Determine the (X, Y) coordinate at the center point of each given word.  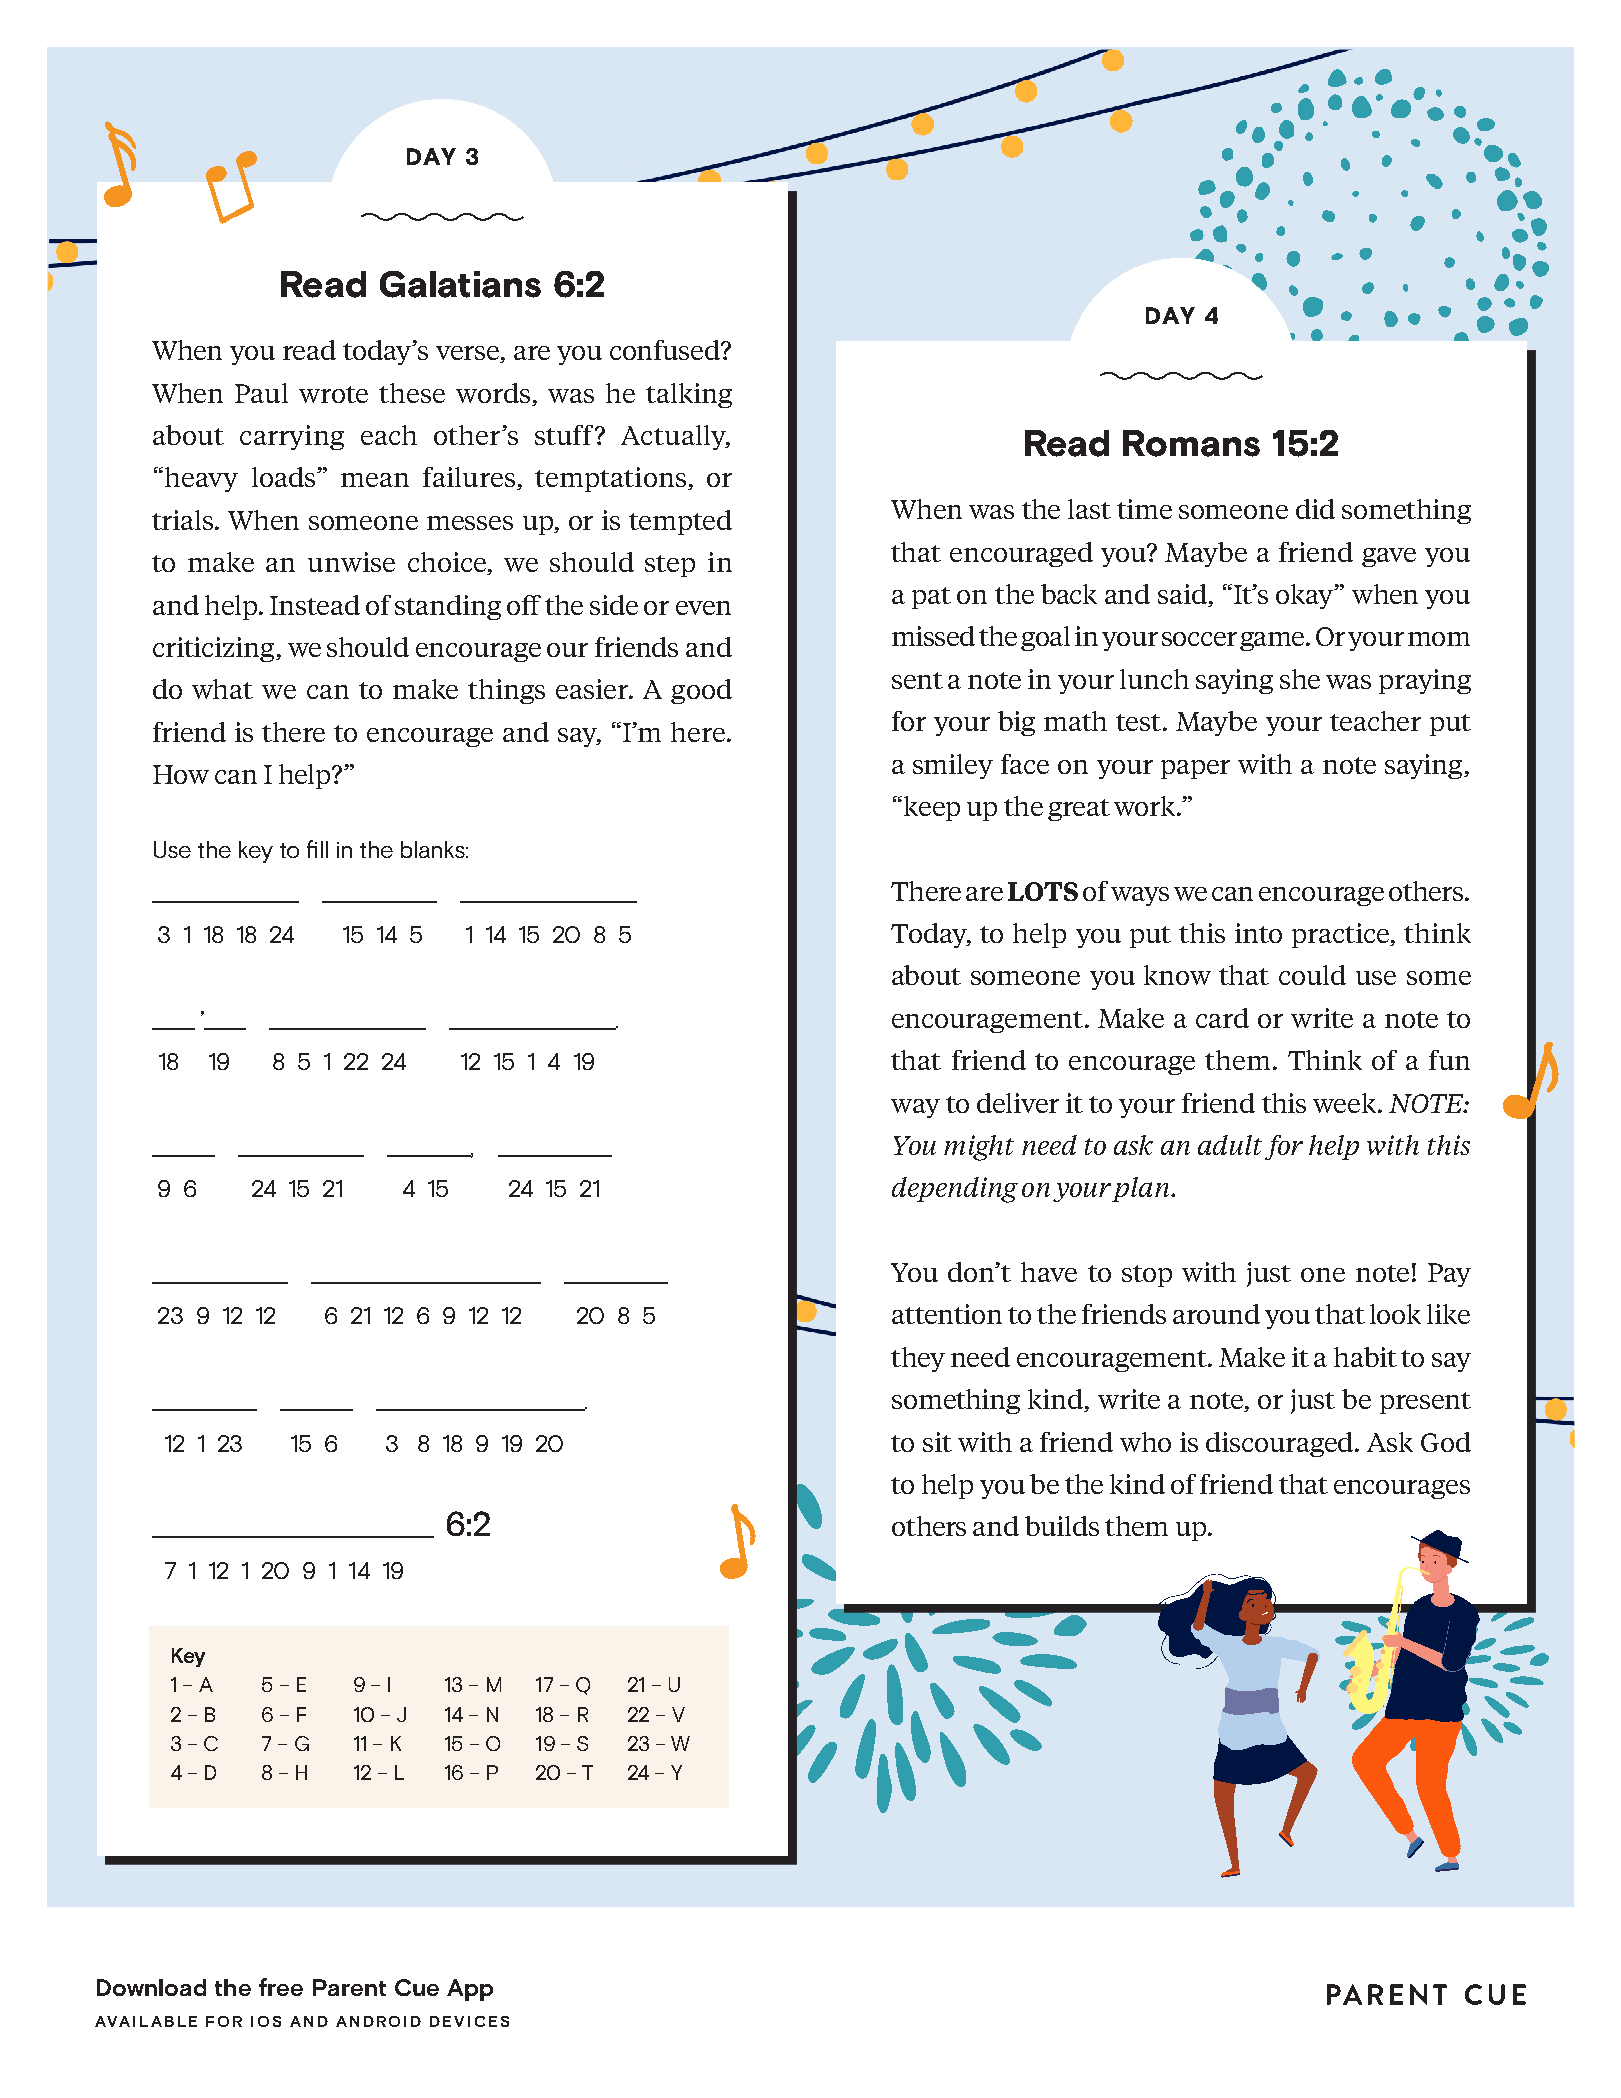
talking (689, 395)
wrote (333, 394)
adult (1230, 1145)
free (281, 1987)
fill (317, 849)
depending (955, 1190)
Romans (1191, 443)
